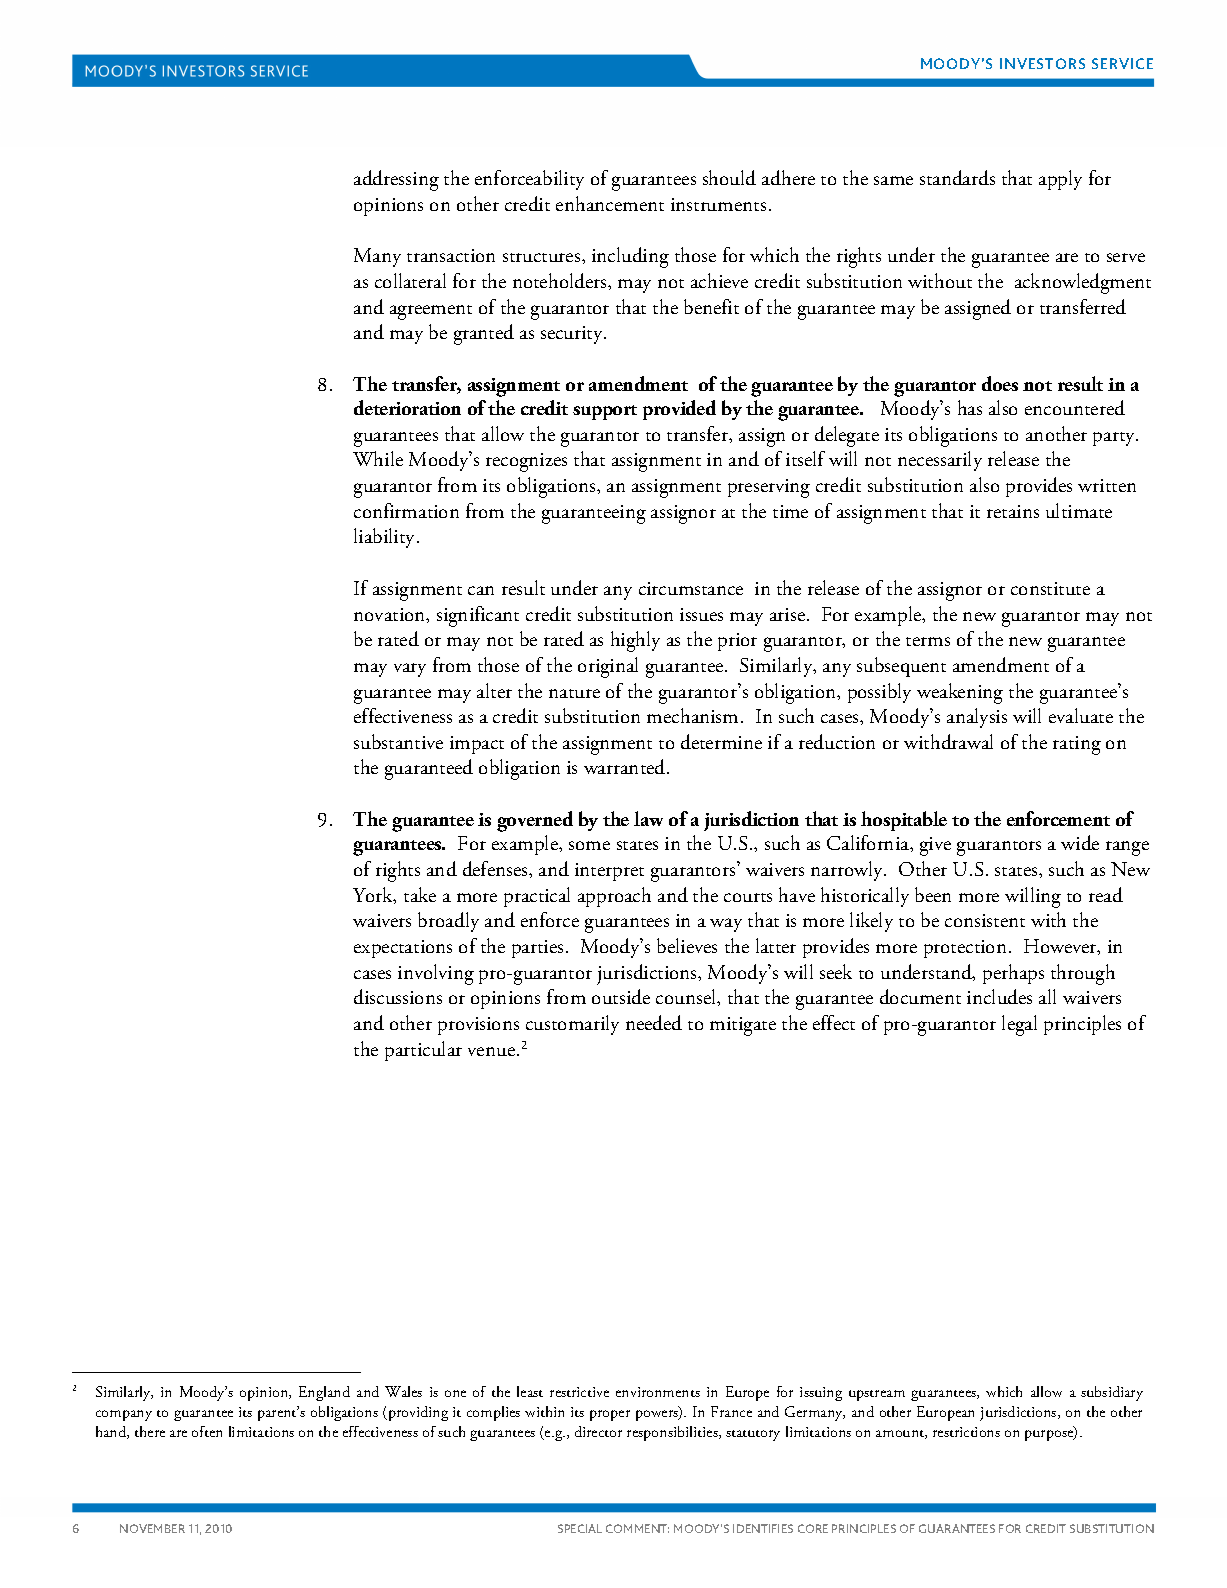 Image resolution: width=1227 pixels, height=1588 pixels. Describe the element at coordinates (324, 1393) in the document. I see `England` at that location.
